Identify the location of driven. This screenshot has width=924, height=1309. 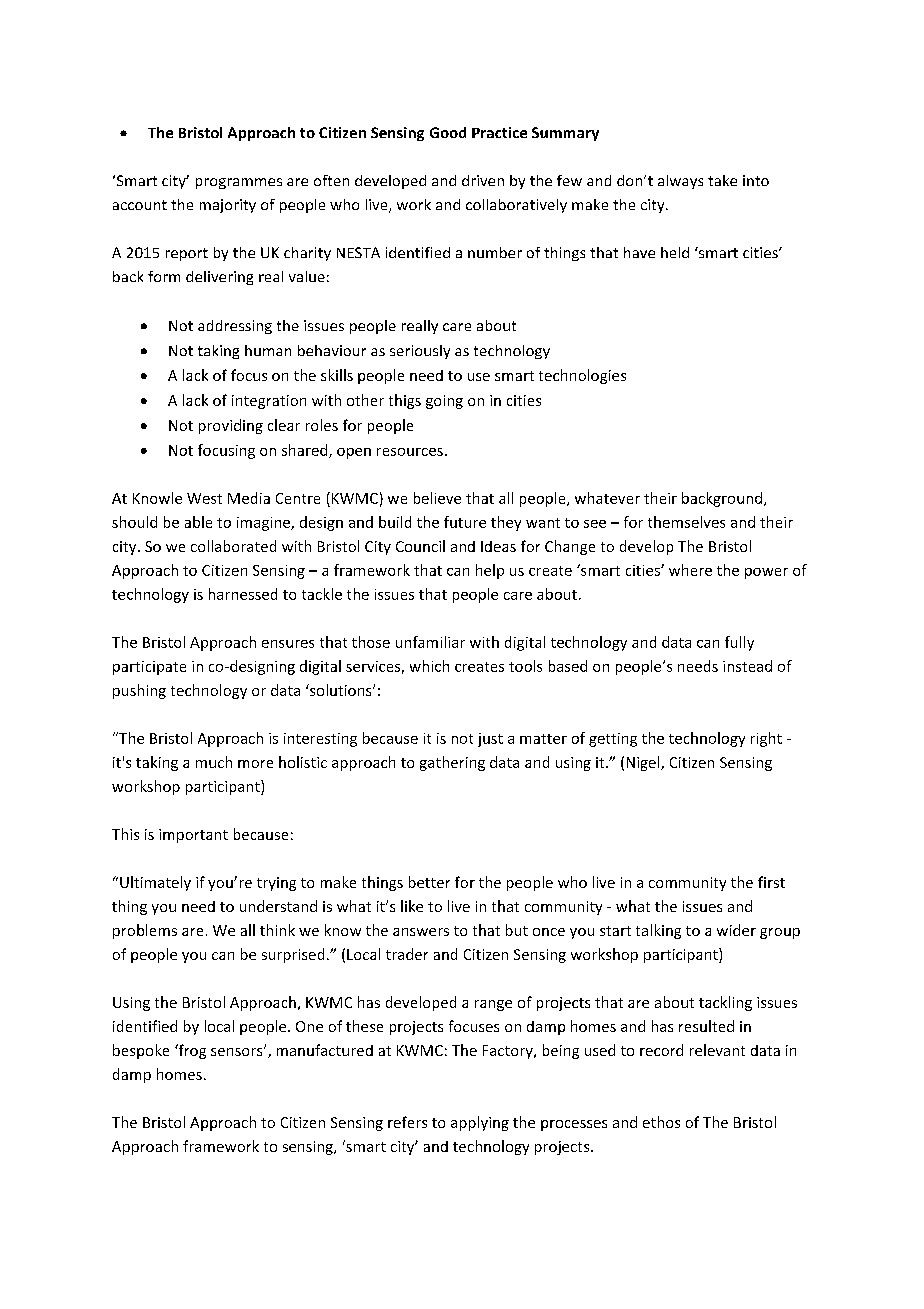
(483, 180).
